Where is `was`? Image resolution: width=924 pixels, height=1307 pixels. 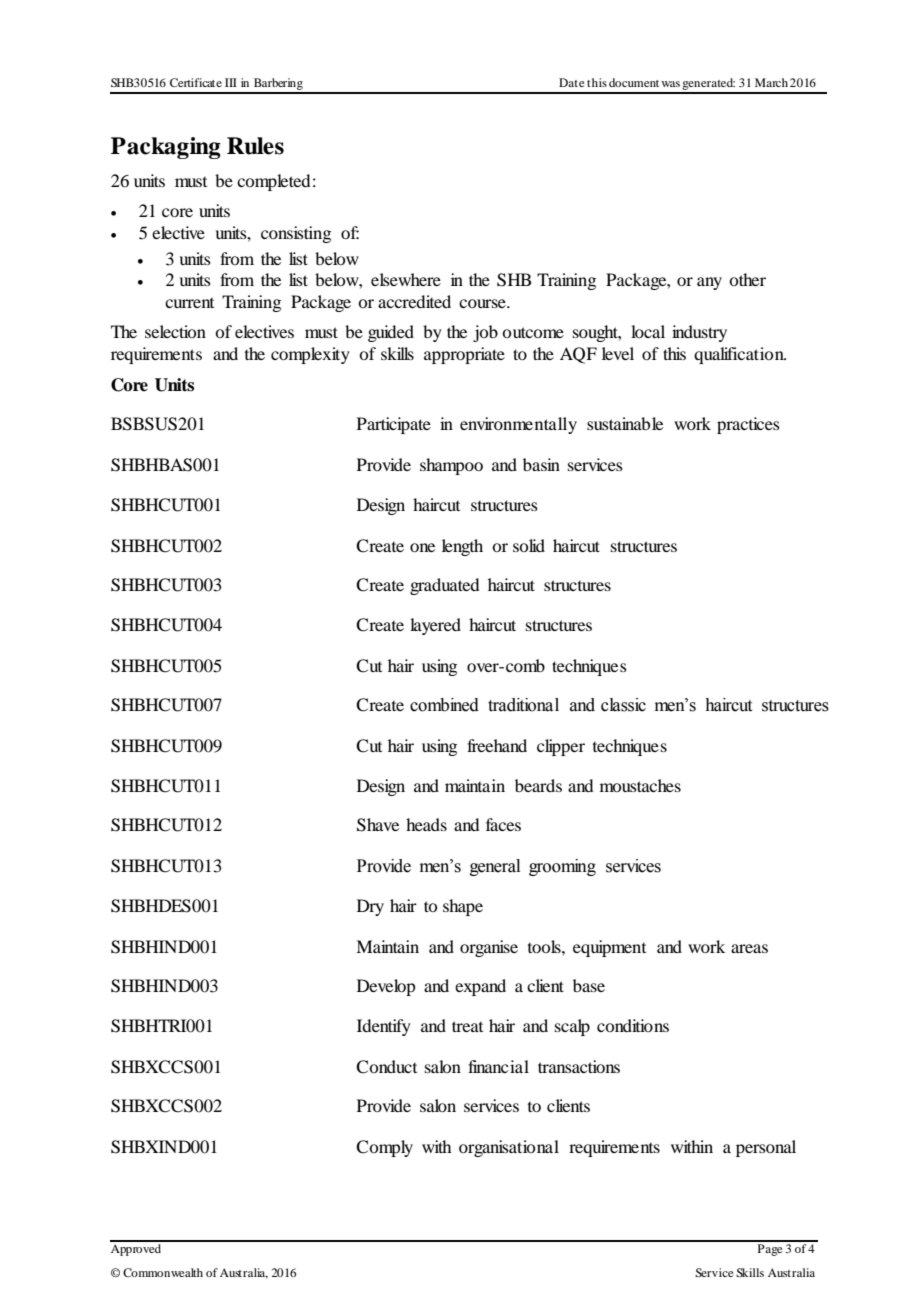
was is located at coordinates (670, 84).
